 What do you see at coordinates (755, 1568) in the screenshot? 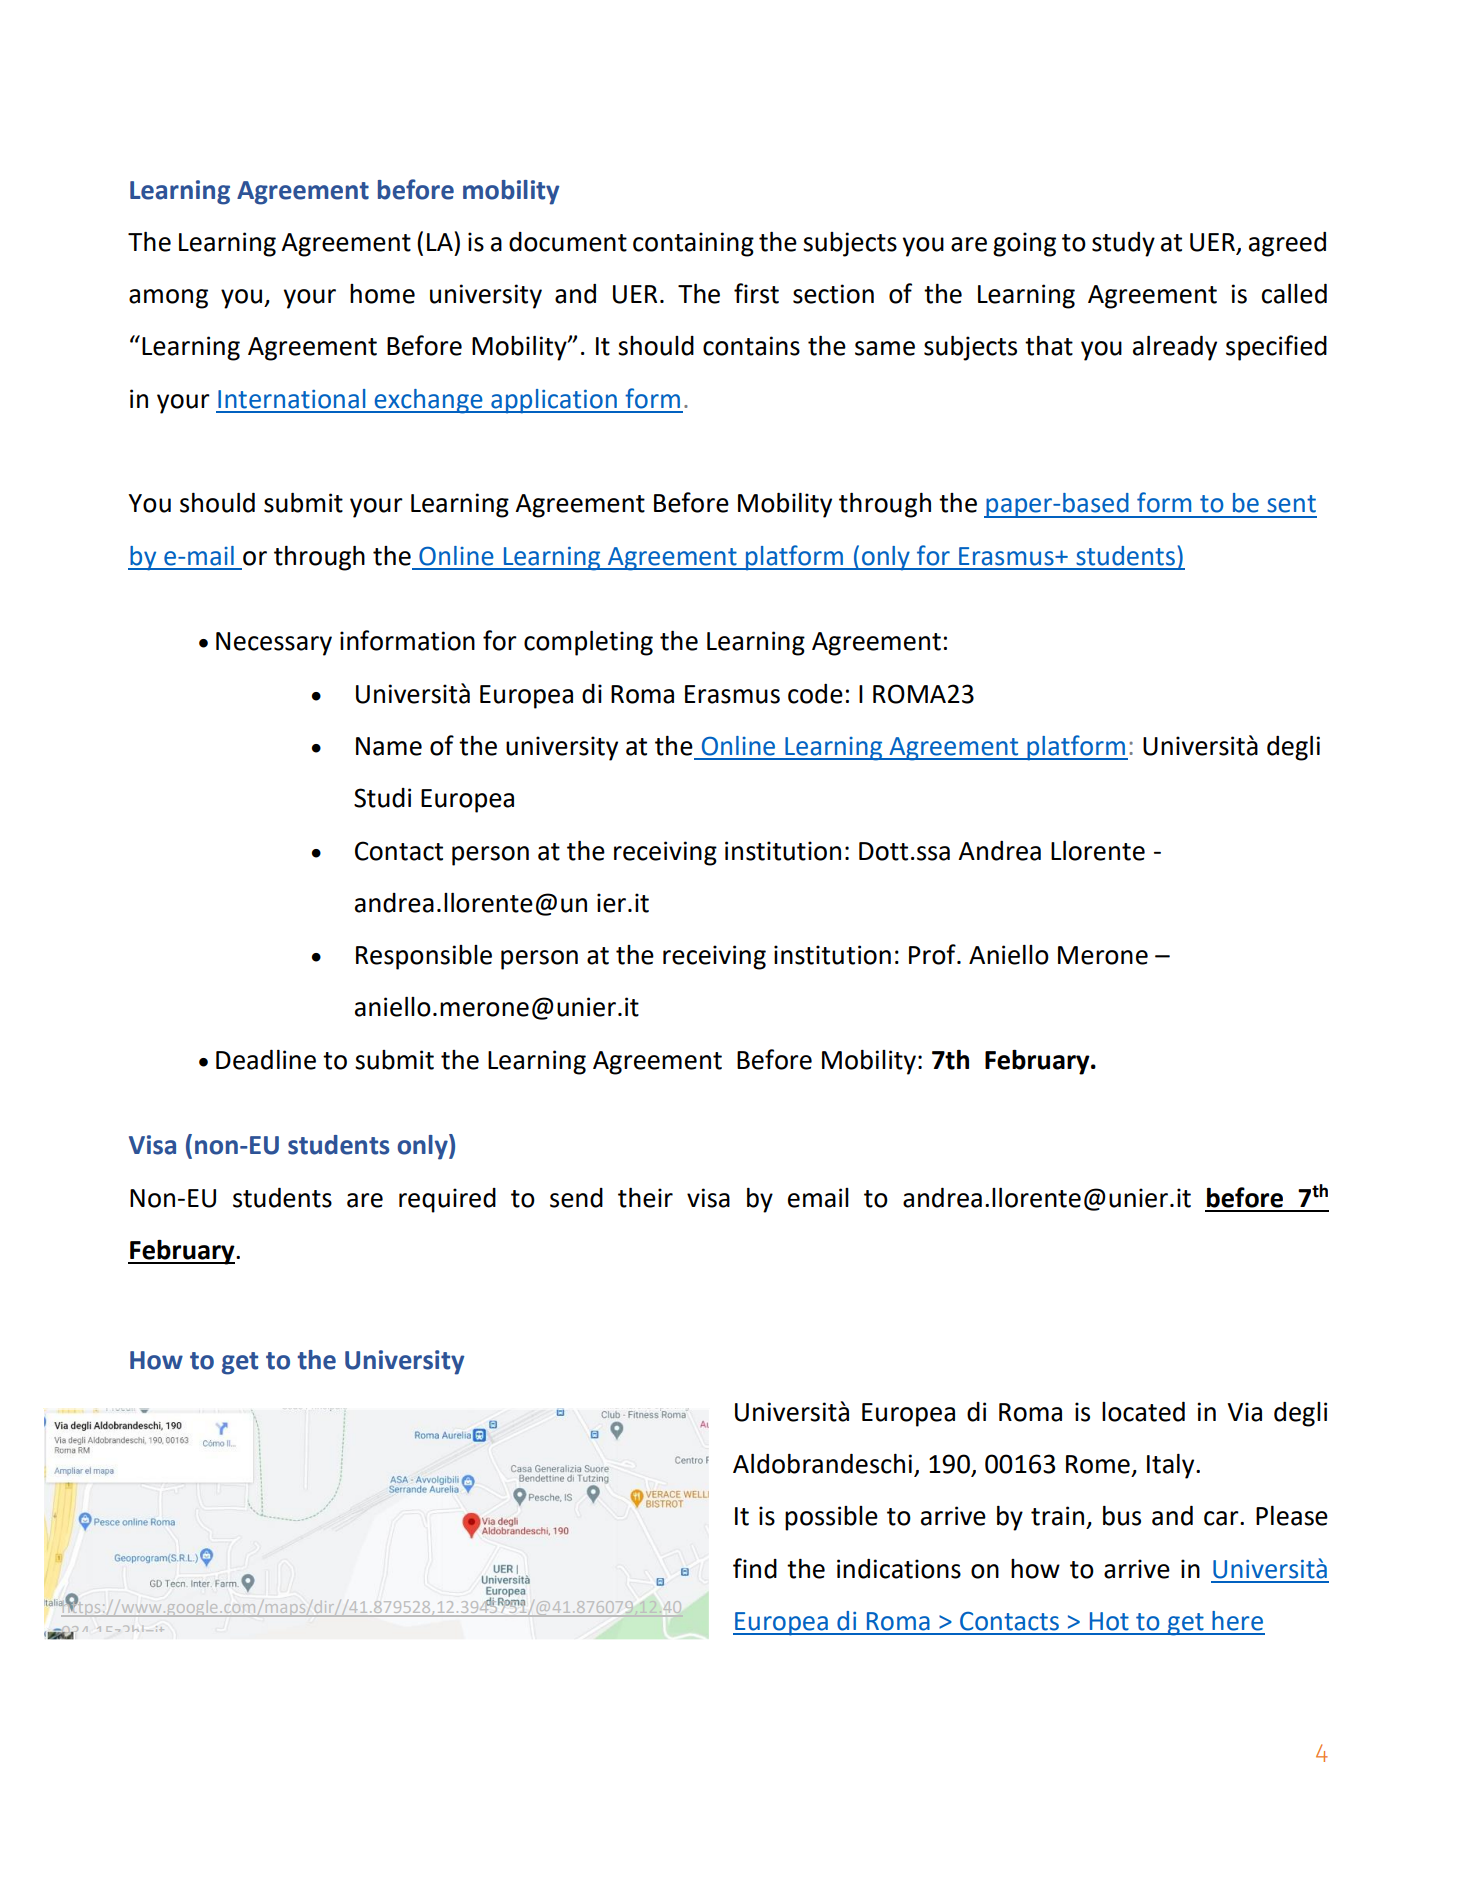
I see `find` at bounding box center [755, 1568].
